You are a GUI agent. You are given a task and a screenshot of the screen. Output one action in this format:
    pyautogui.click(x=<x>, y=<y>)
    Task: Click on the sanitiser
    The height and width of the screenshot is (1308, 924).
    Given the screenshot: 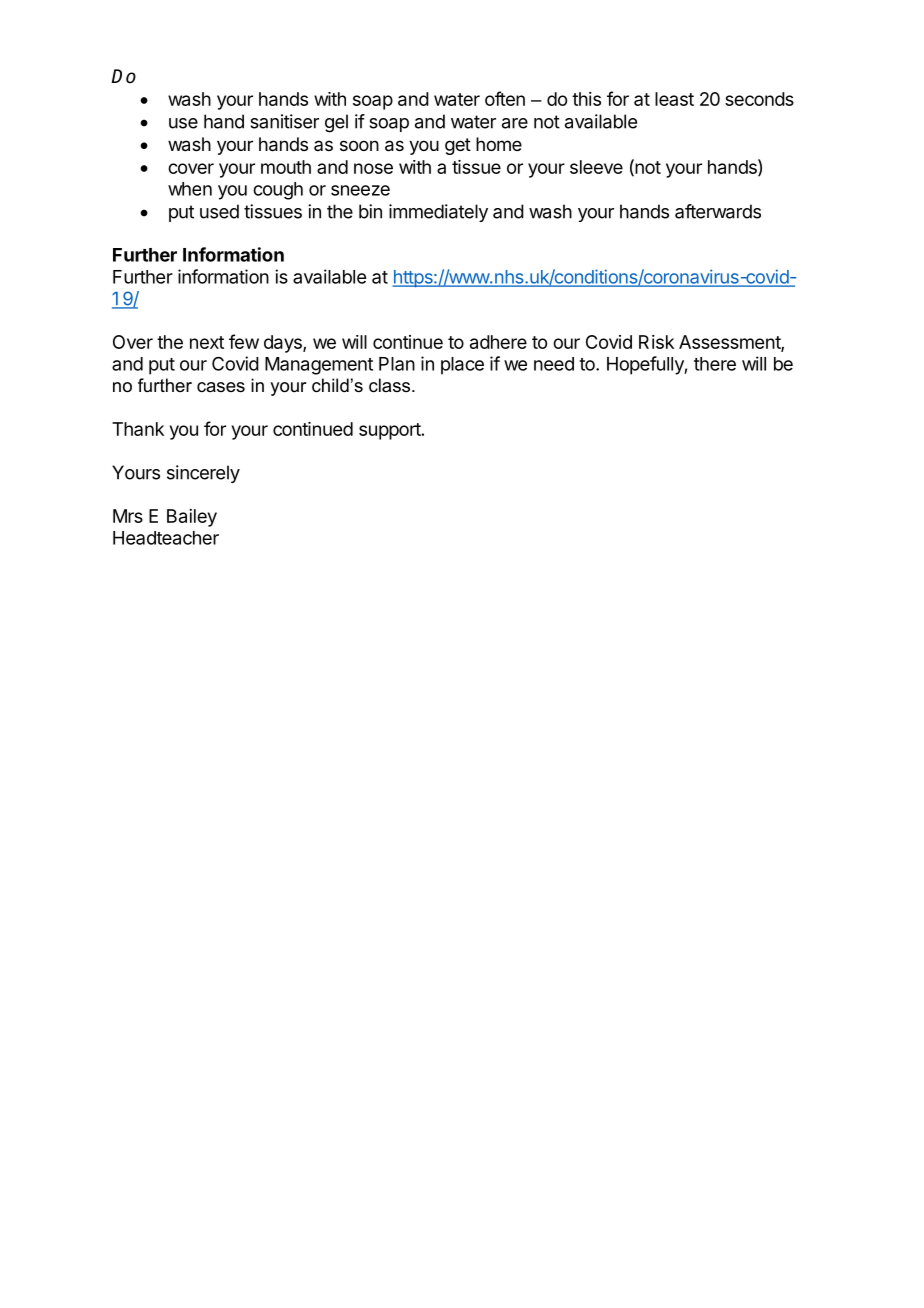 What is the action you would take?
    pyautogui.click(x=284, y=121)
